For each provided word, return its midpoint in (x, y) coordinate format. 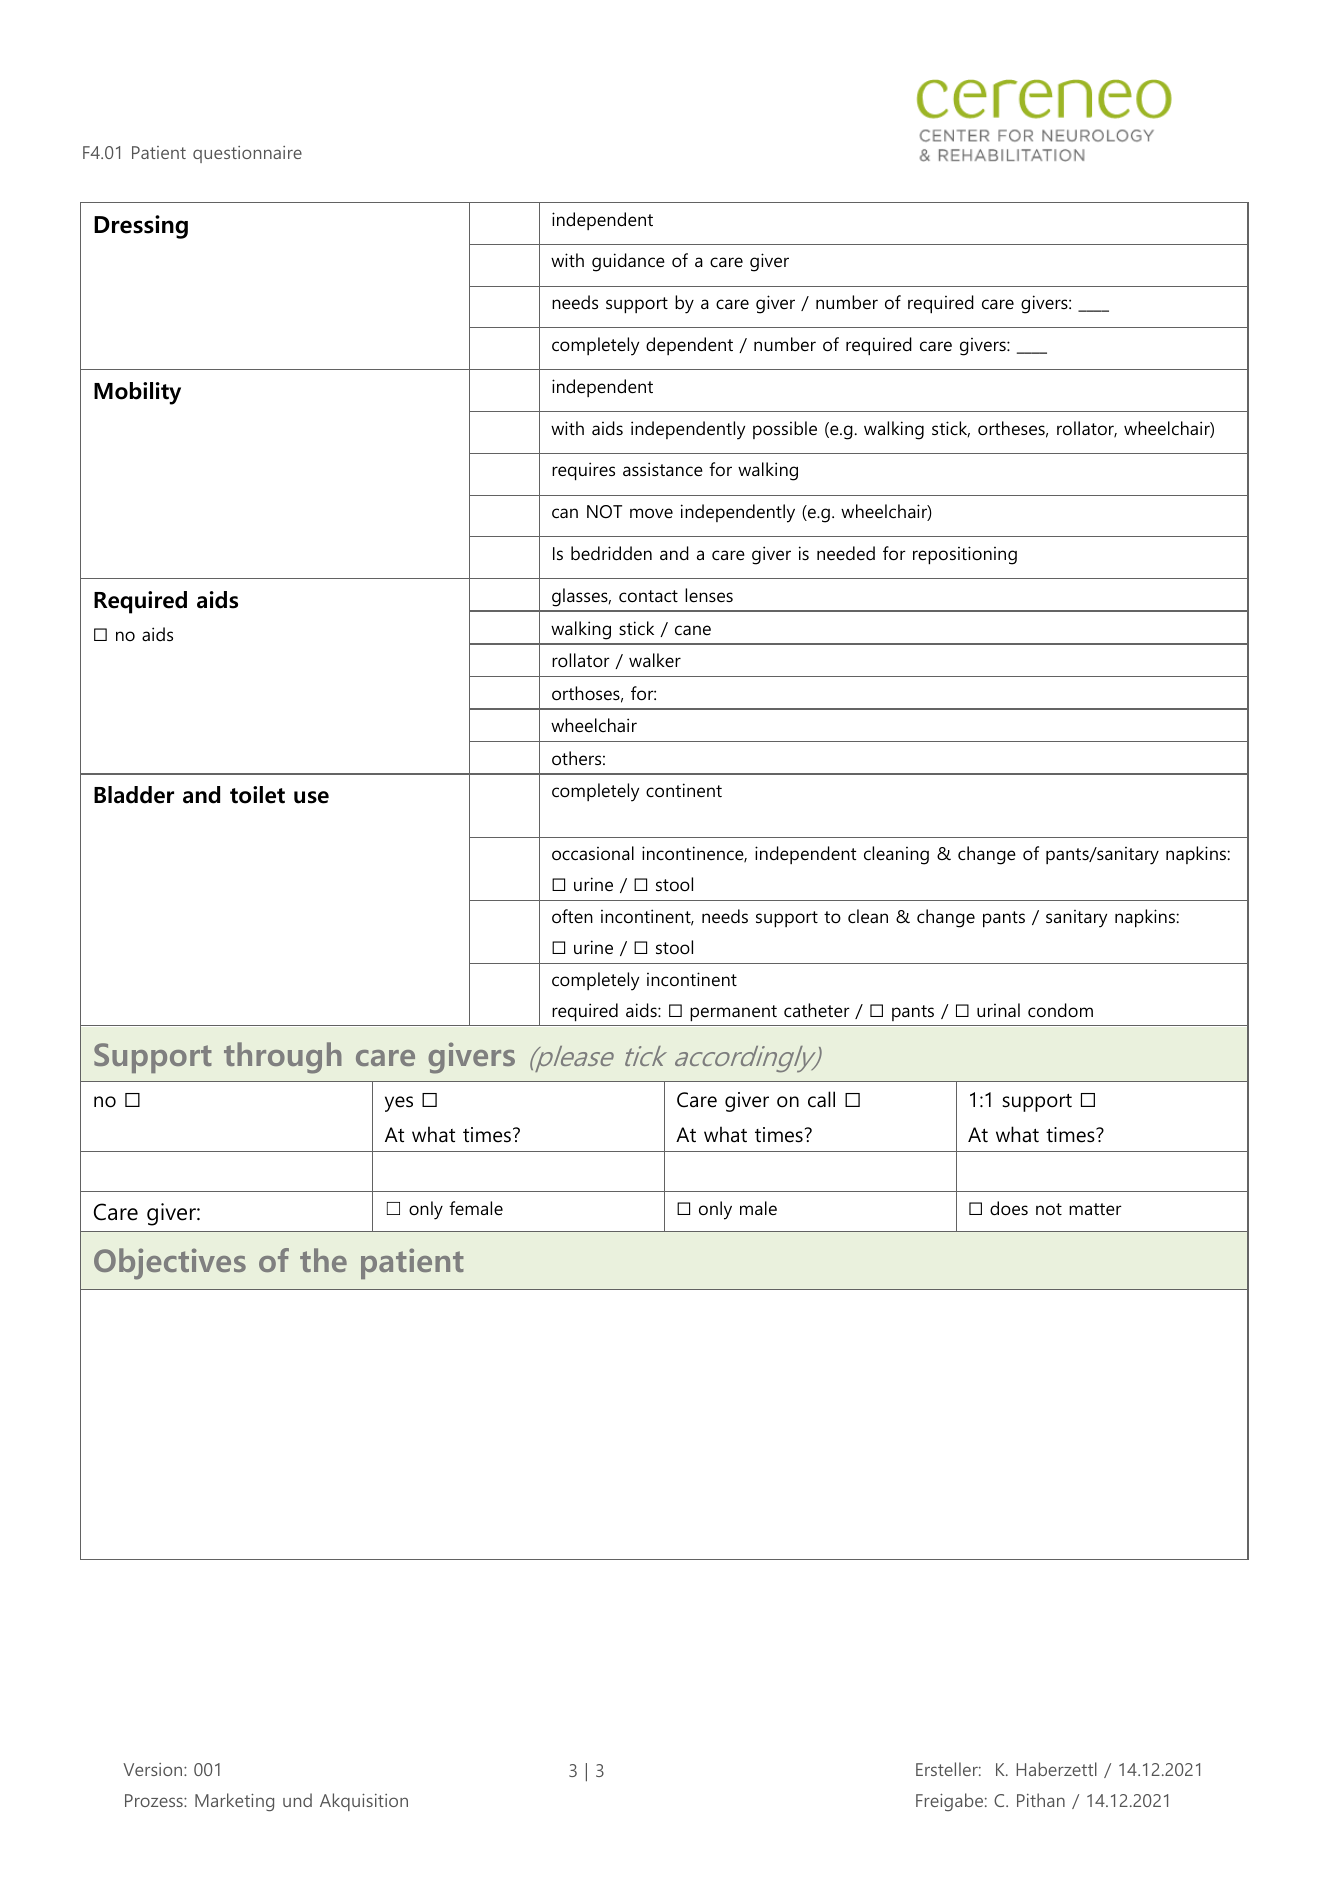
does (1009, 1208)
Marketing (234, 1802)
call (821, 1099)
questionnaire (247, 154)
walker (655, 660)
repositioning (965, 555)
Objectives (170, 1264)
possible (785, 430)
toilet (257, 795)
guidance (628, 262)
